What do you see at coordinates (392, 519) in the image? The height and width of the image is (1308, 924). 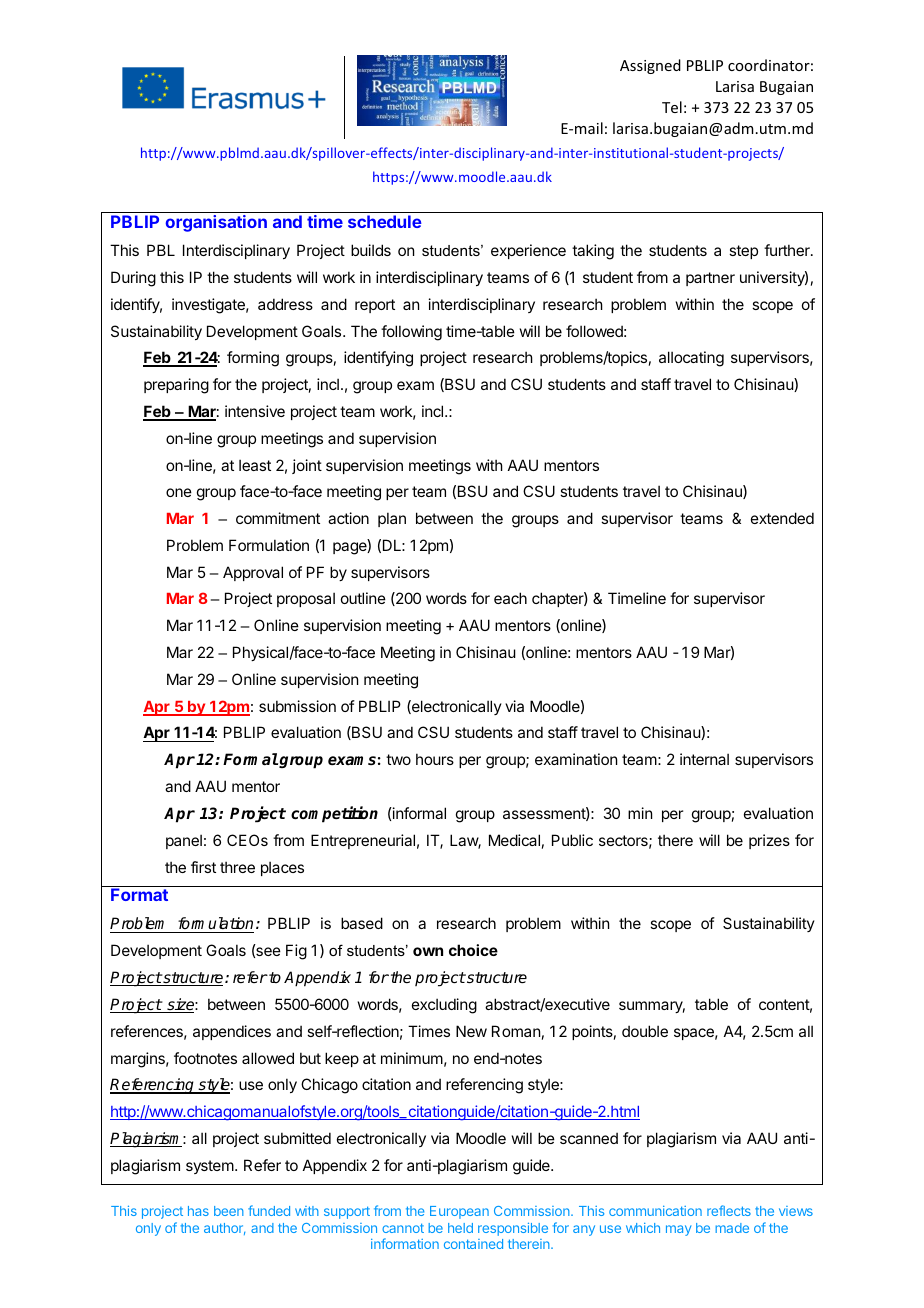 I see `plan` at bounding box center [392, 519].
